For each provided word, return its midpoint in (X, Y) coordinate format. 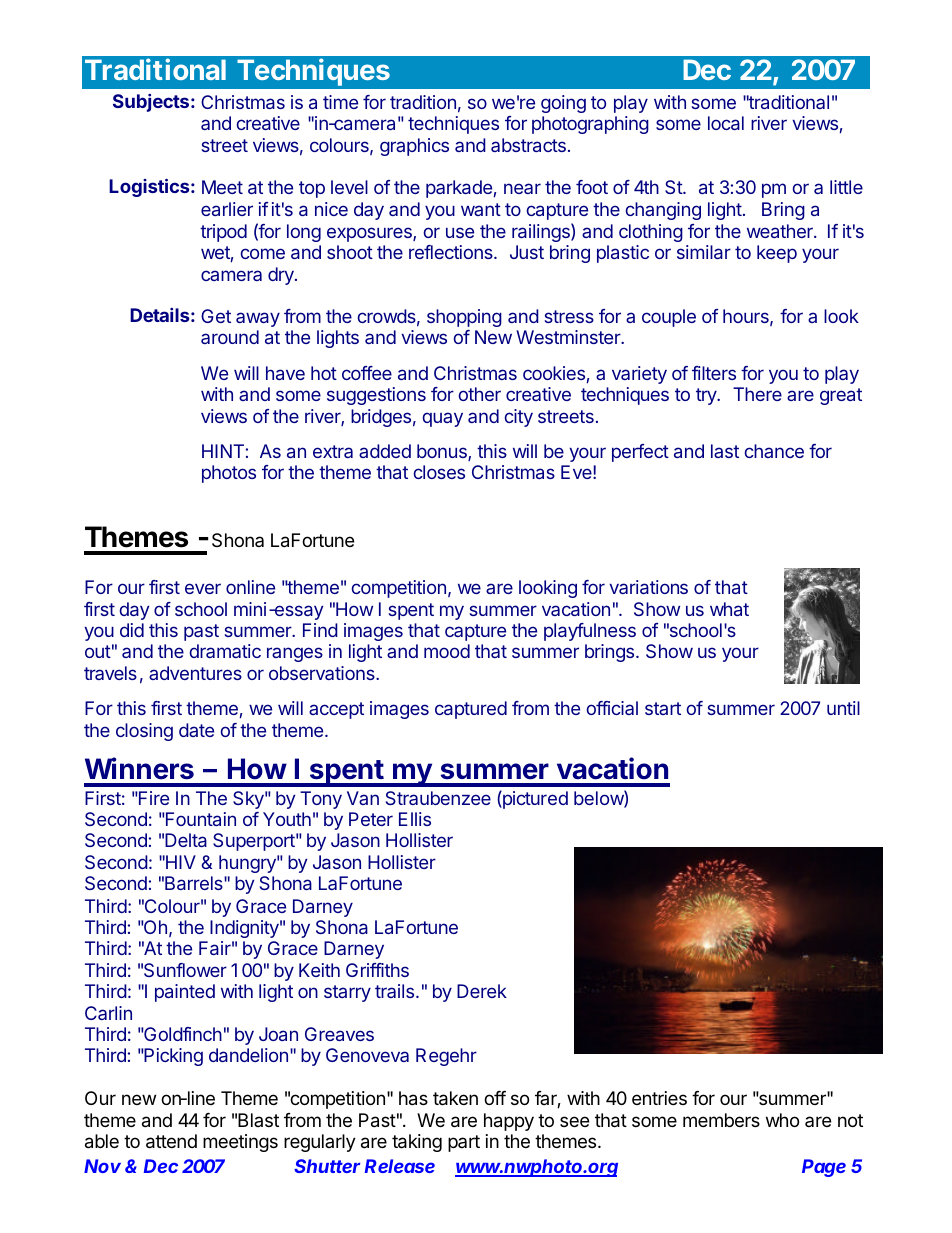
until (843, 708)
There (757, 394)
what (729, 609)
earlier (227, 209)
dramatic (225, 651)
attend (171, 1141)
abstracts (528, 145)
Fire (153, 798)
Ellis (415, 819)
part (464, 1143)
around (230, 337)
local (726, 123)
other (479, 394)
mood (447, 651)
